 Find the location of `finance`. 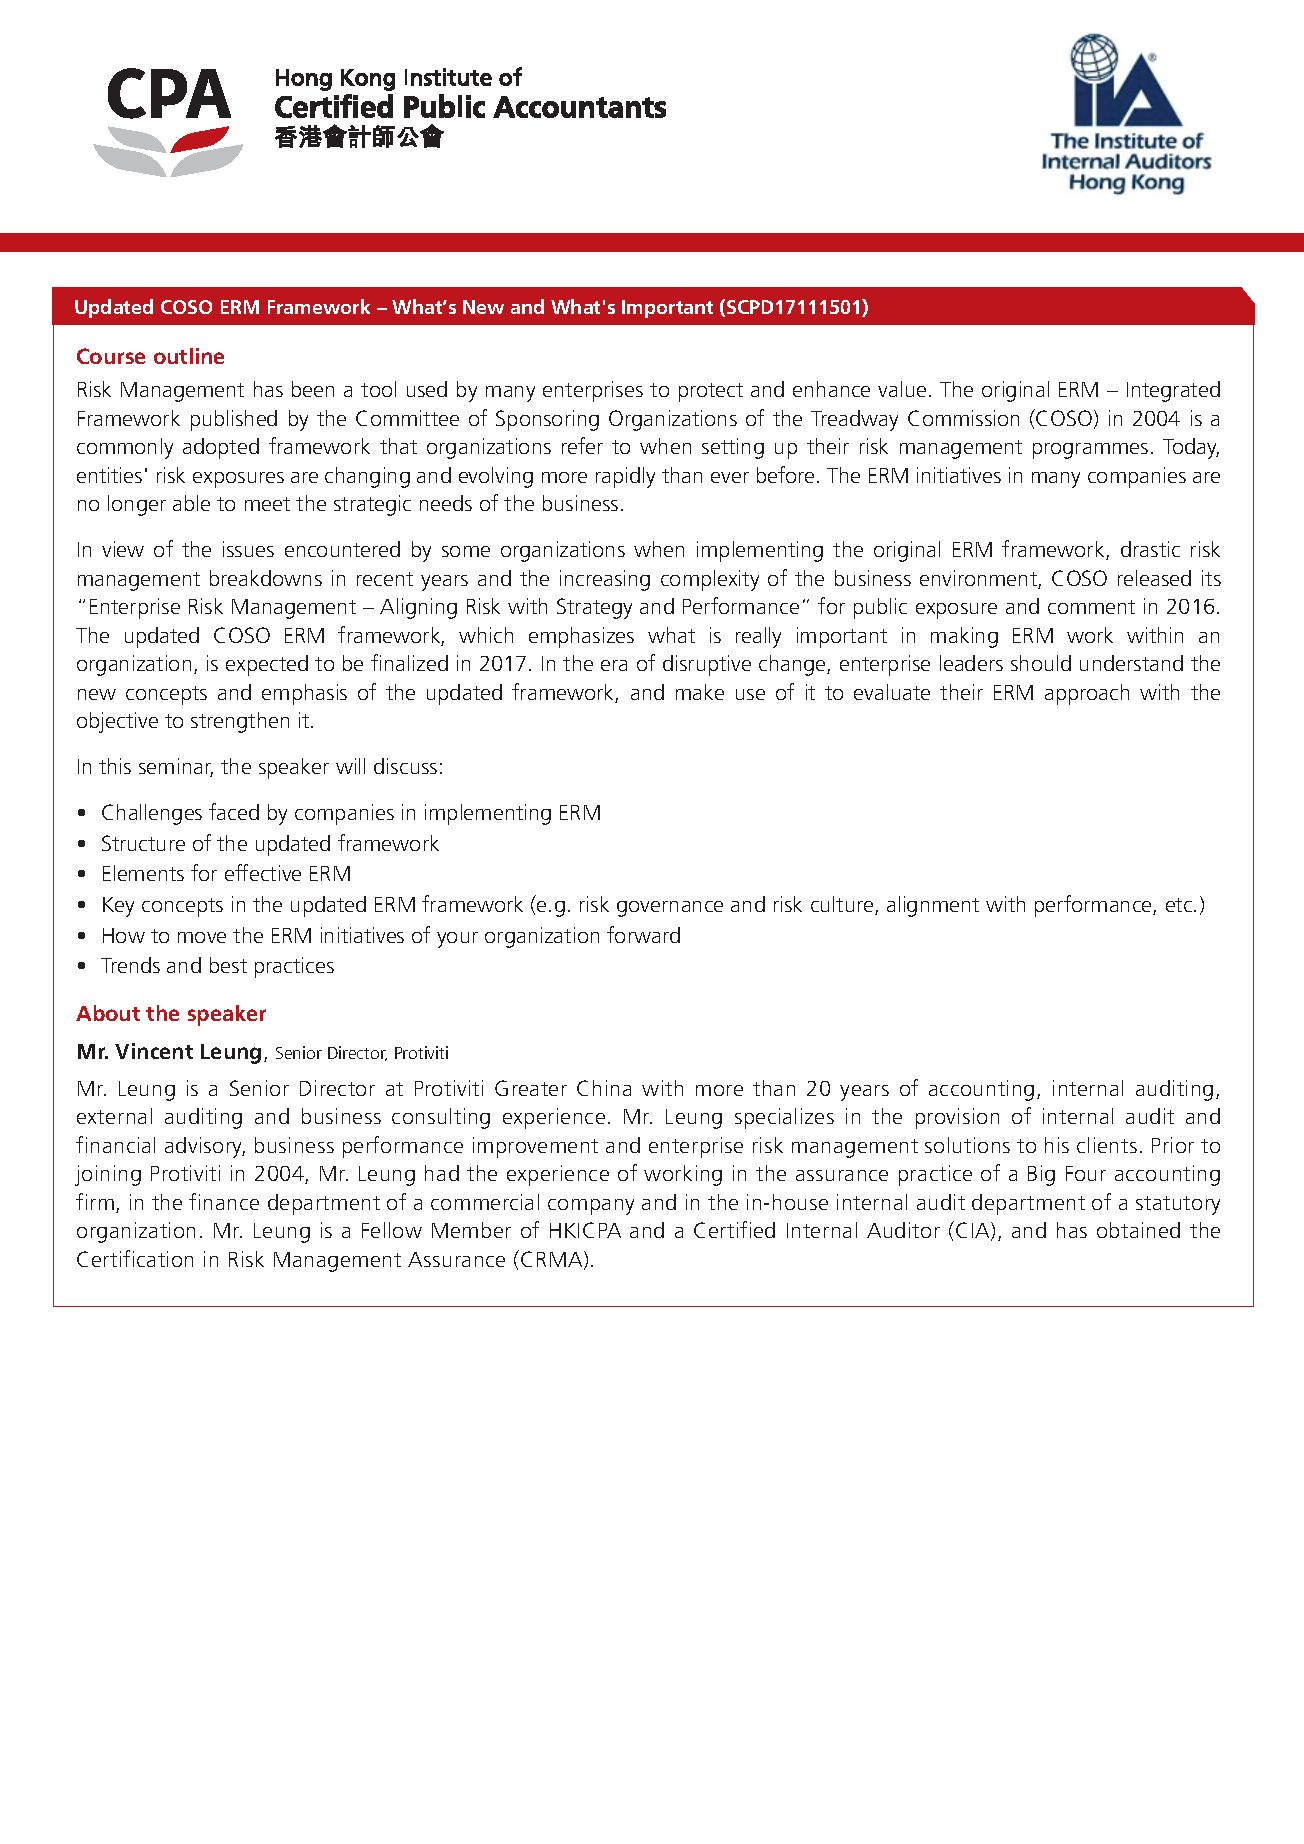

finance is located at coordinates (224, 1201).
